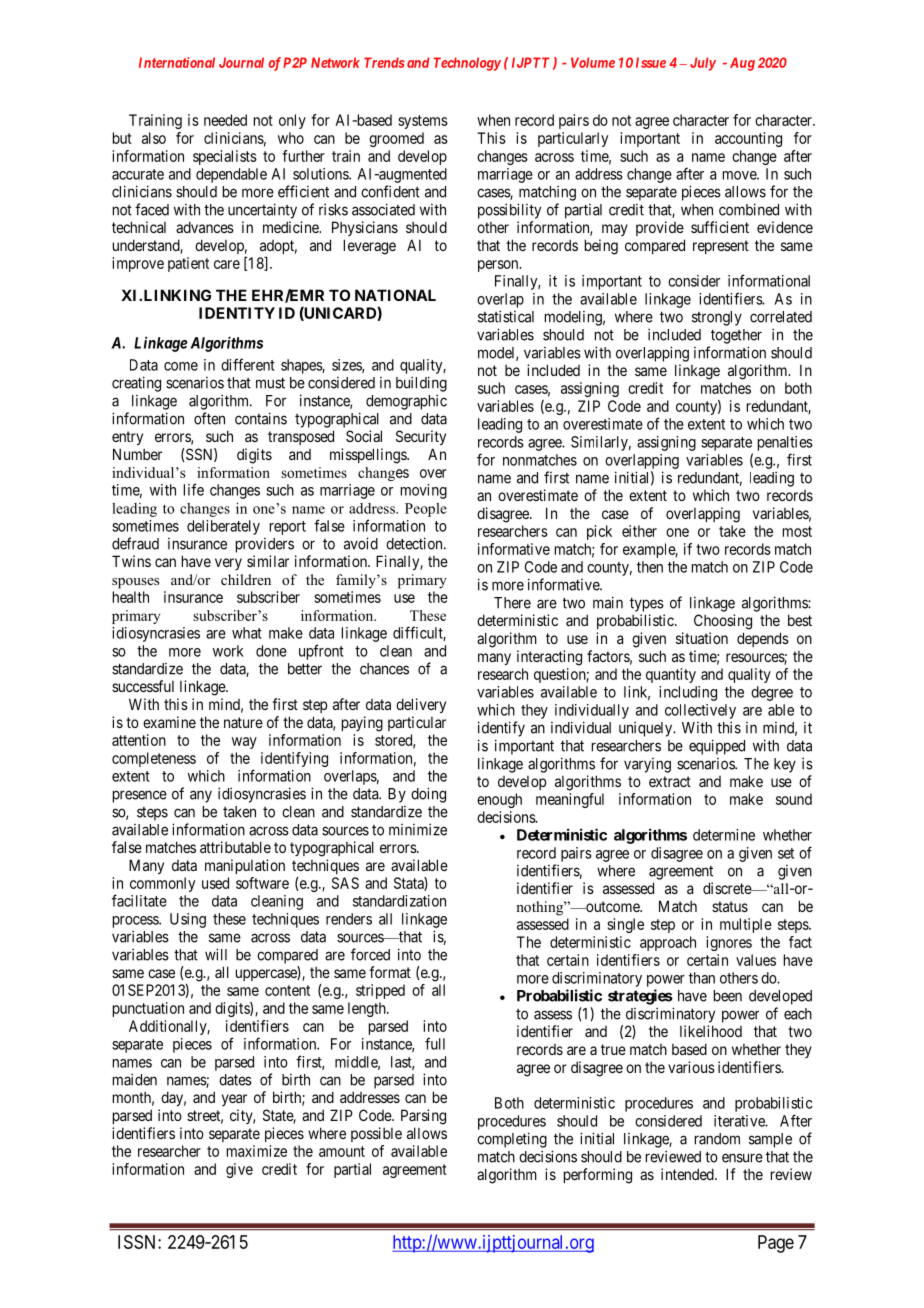 Image resolution: width=924 pixels, height=1308 pixels. What do you see at coordinates (736, 336) in the screenshot?
I see `together` at bounding box center [736, 336].
